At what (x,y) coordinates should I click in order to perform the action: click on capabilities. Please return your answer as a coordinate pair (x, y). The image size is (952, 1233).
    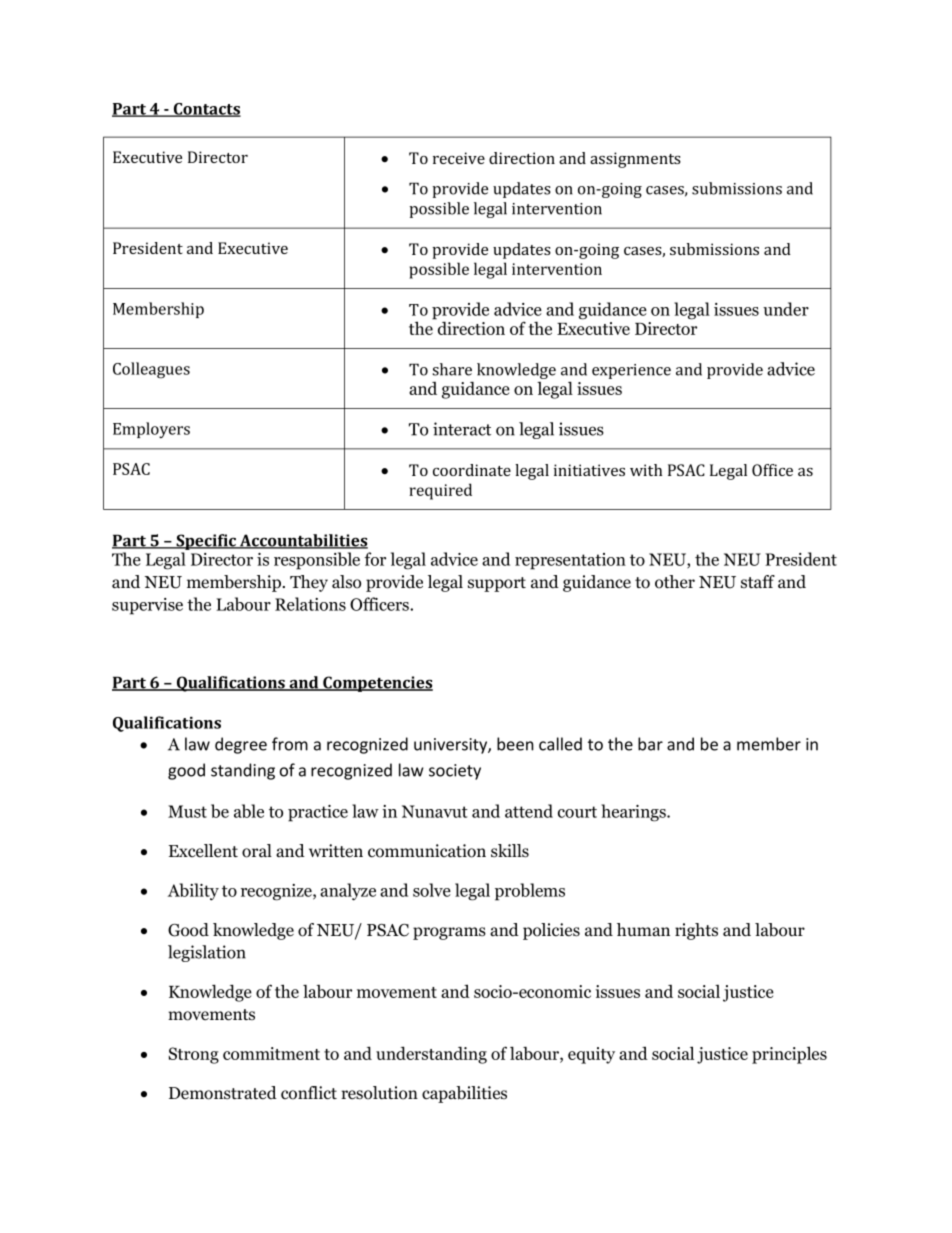
    Looking at the image, I should click on (464, 1094).
